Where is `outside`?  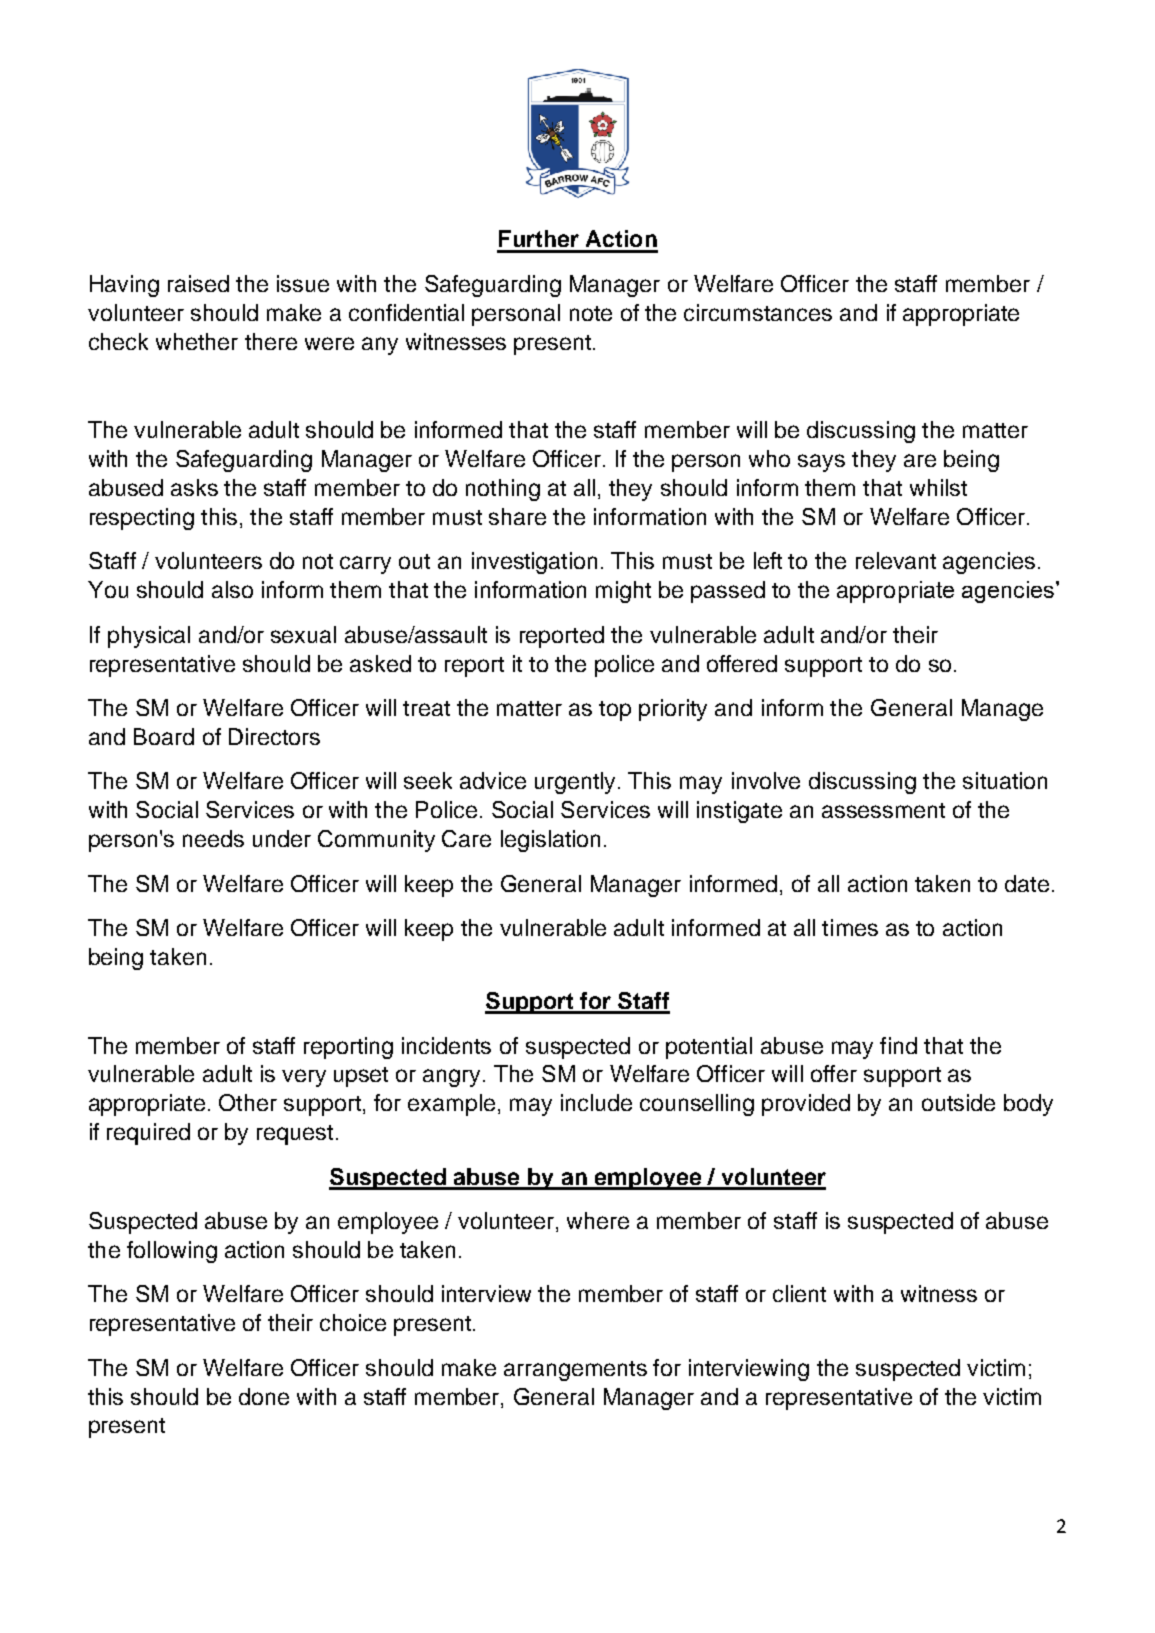 outside is located at coordinates (958, 1102).
